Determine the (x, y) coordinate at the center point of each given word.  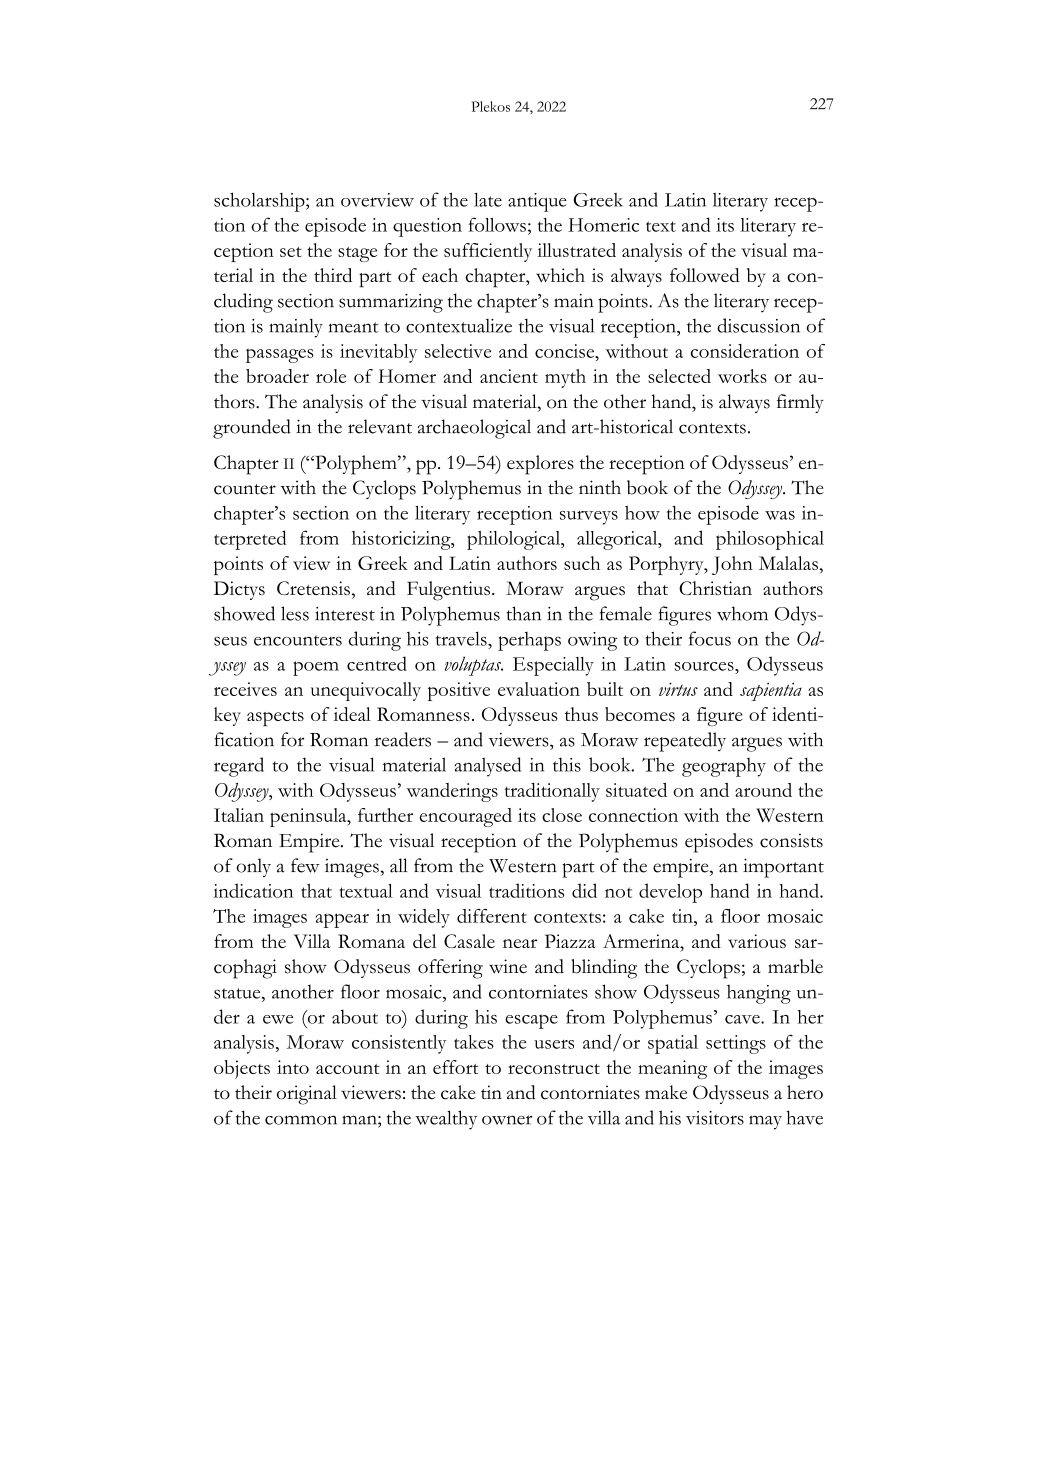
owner (507, 1120)
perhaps (529, 641)
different (492, 916)
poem (316, 668)
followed (705, 275)
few (305, 865)
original (307, 1095)
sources (705, 666)
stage (357, 254)
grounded (252, 429)
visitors (715, 1118)
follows (497, 224)
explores (540, 465)
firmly (800, 403)
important (783, 868)
